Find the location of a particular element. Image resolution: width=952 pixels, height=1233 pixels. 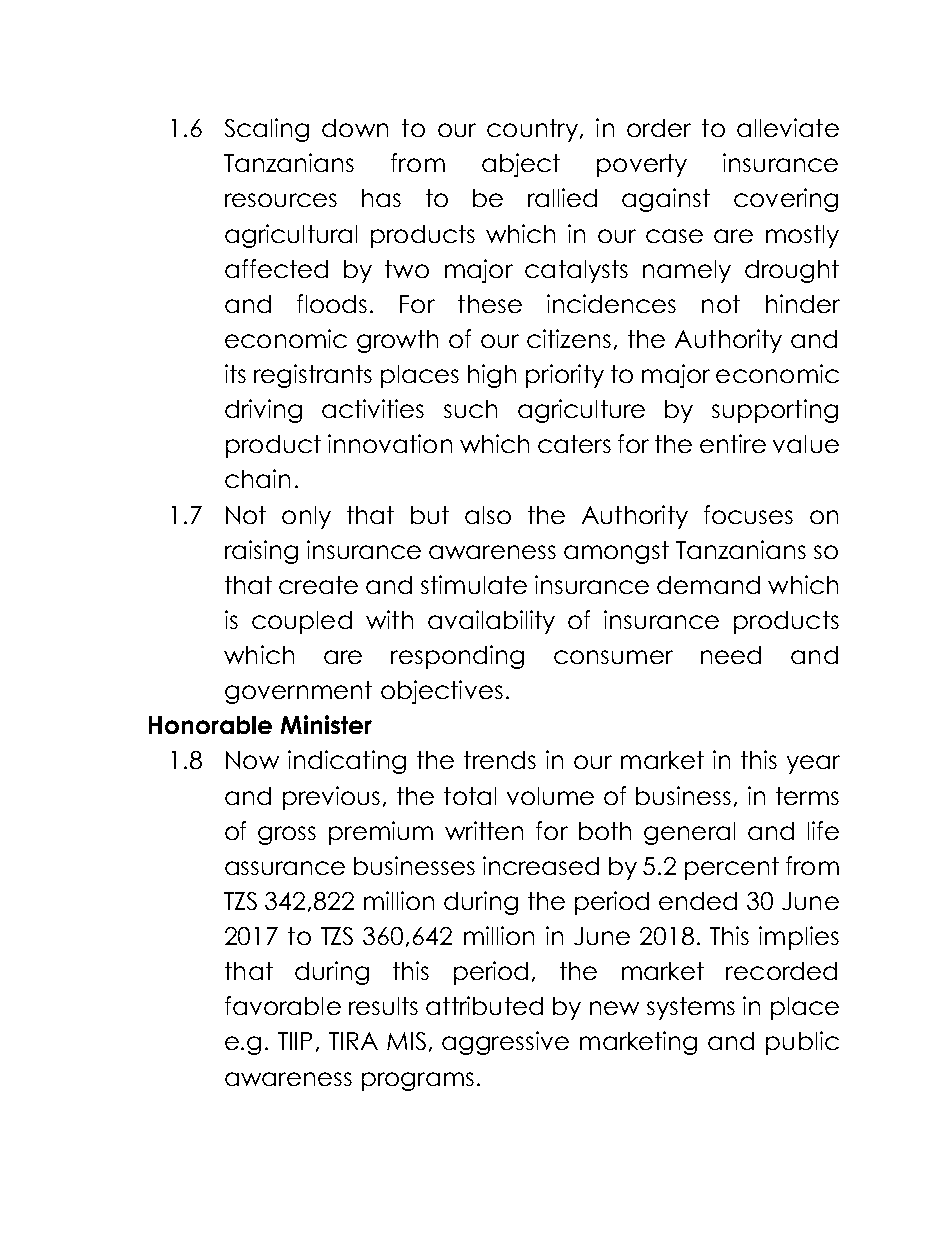

aggressive is located at coordinates (505, 1043).
